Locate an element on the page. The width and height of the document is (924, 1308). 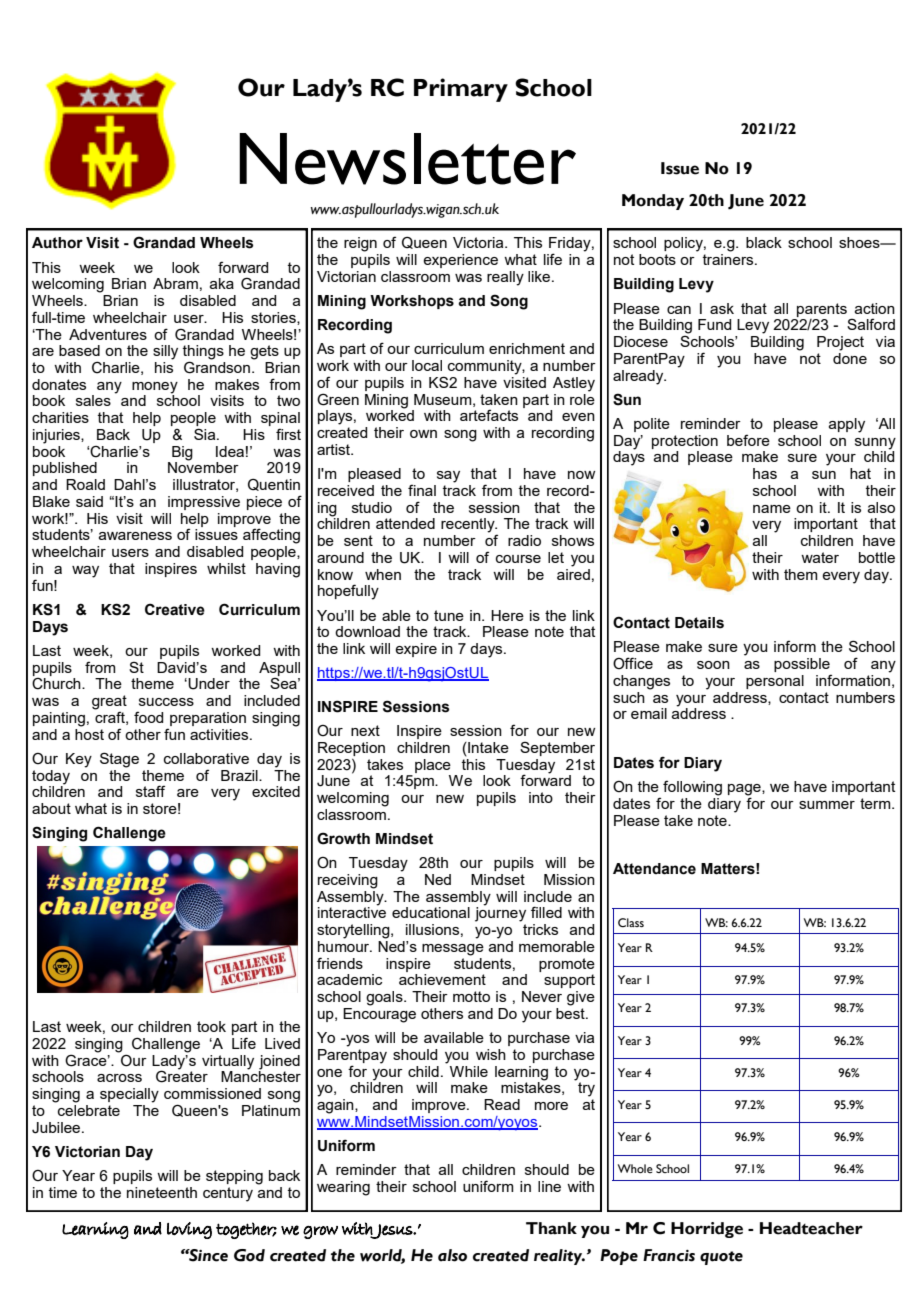
Author is located at coordinates (57, 243).
